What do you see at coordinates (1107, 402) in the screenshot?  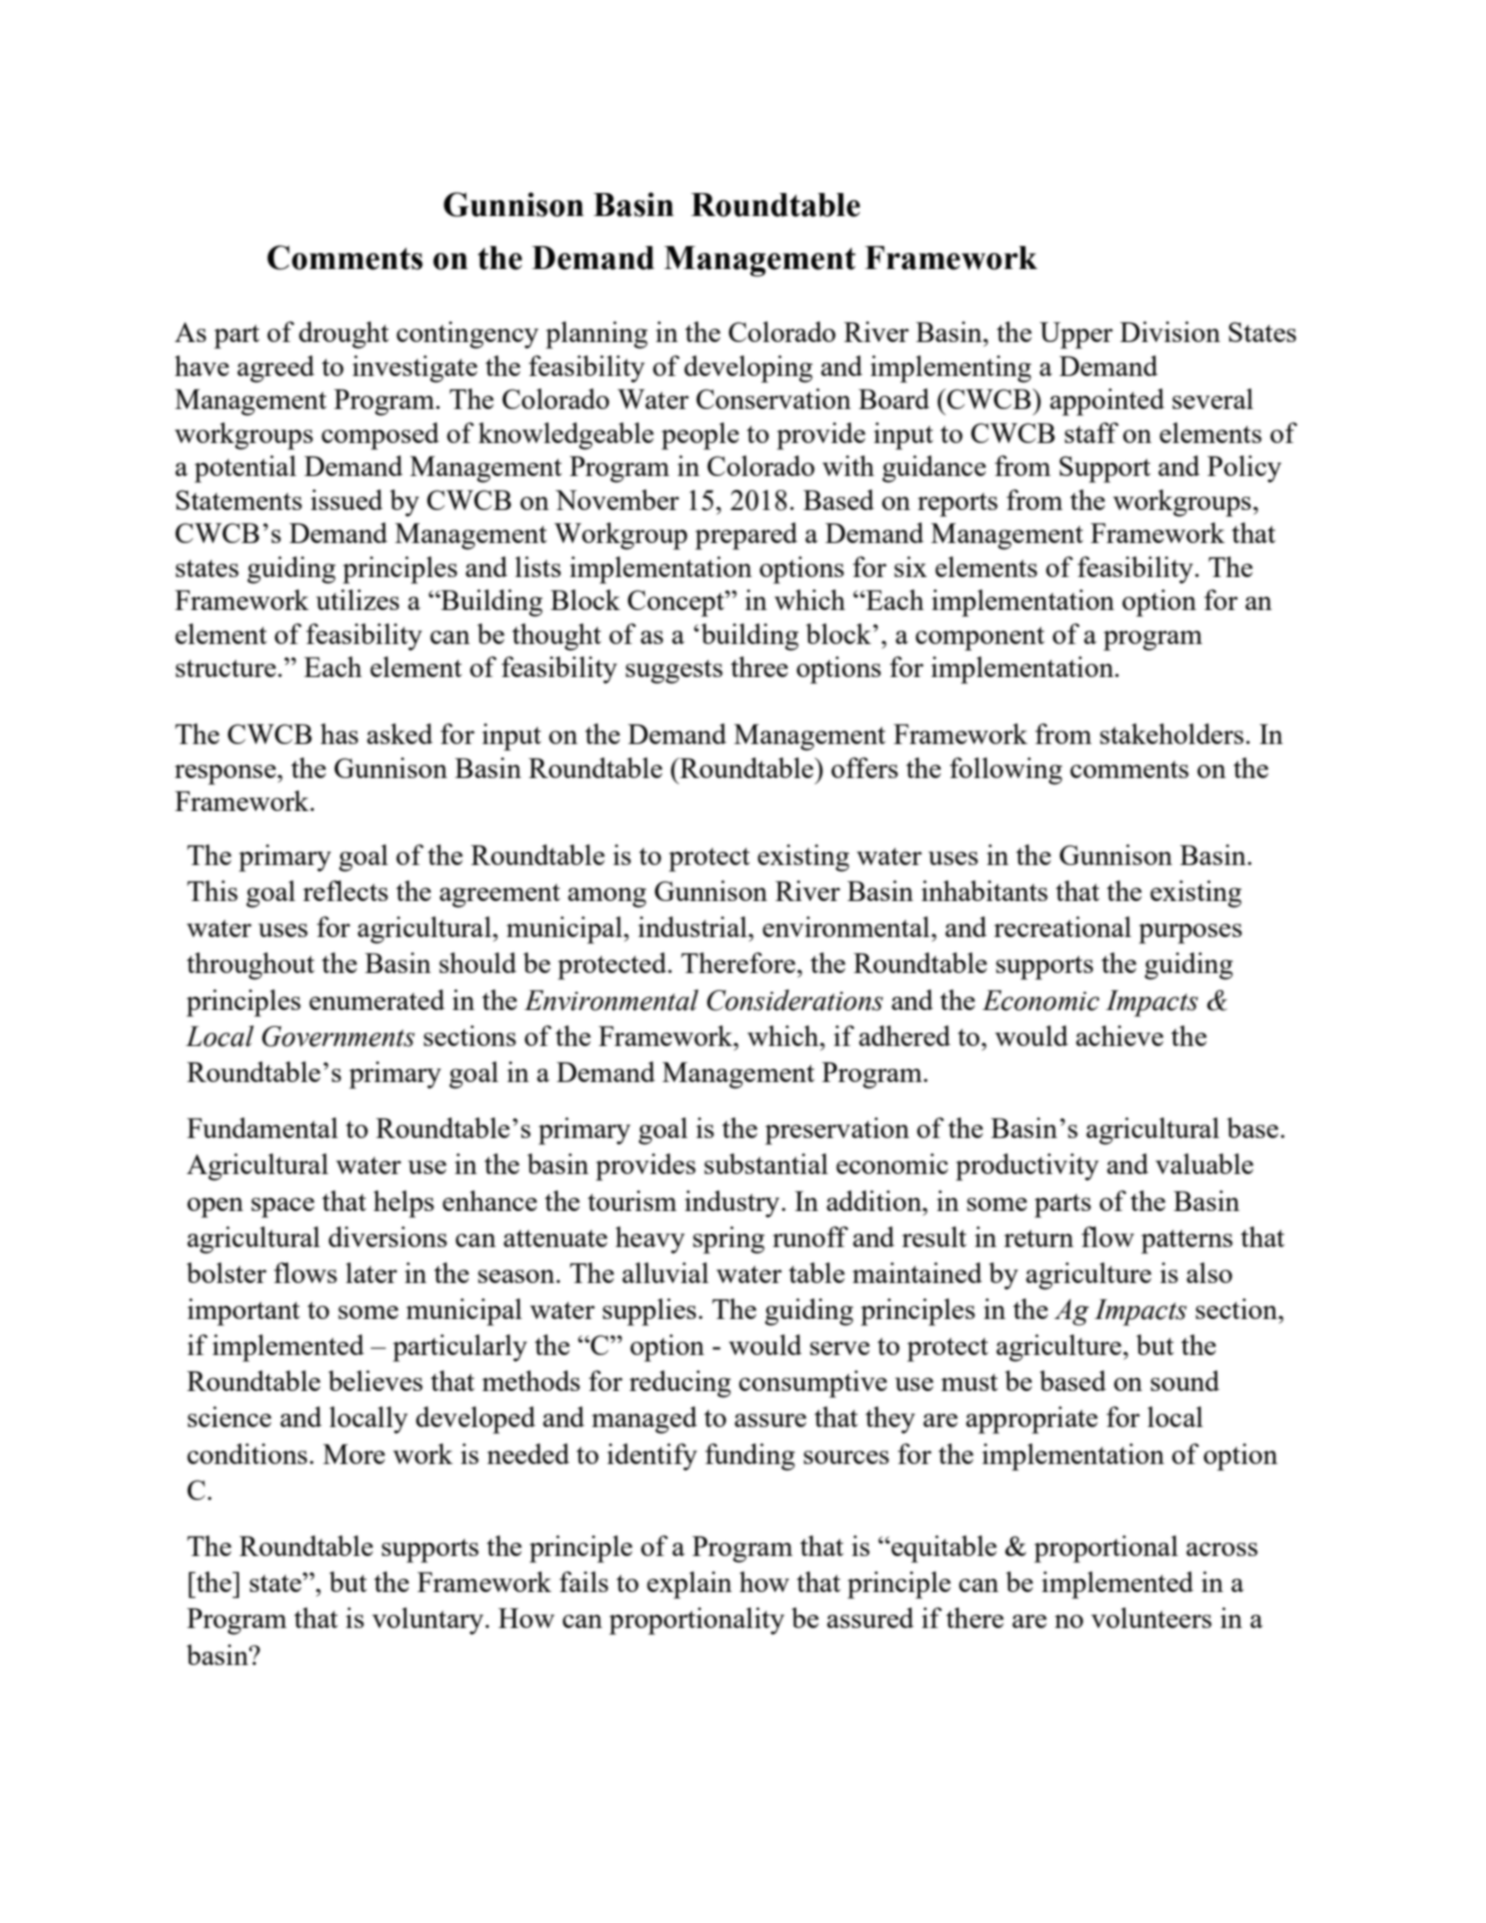 I see `appointed` at bounding box center [1107, 402].
